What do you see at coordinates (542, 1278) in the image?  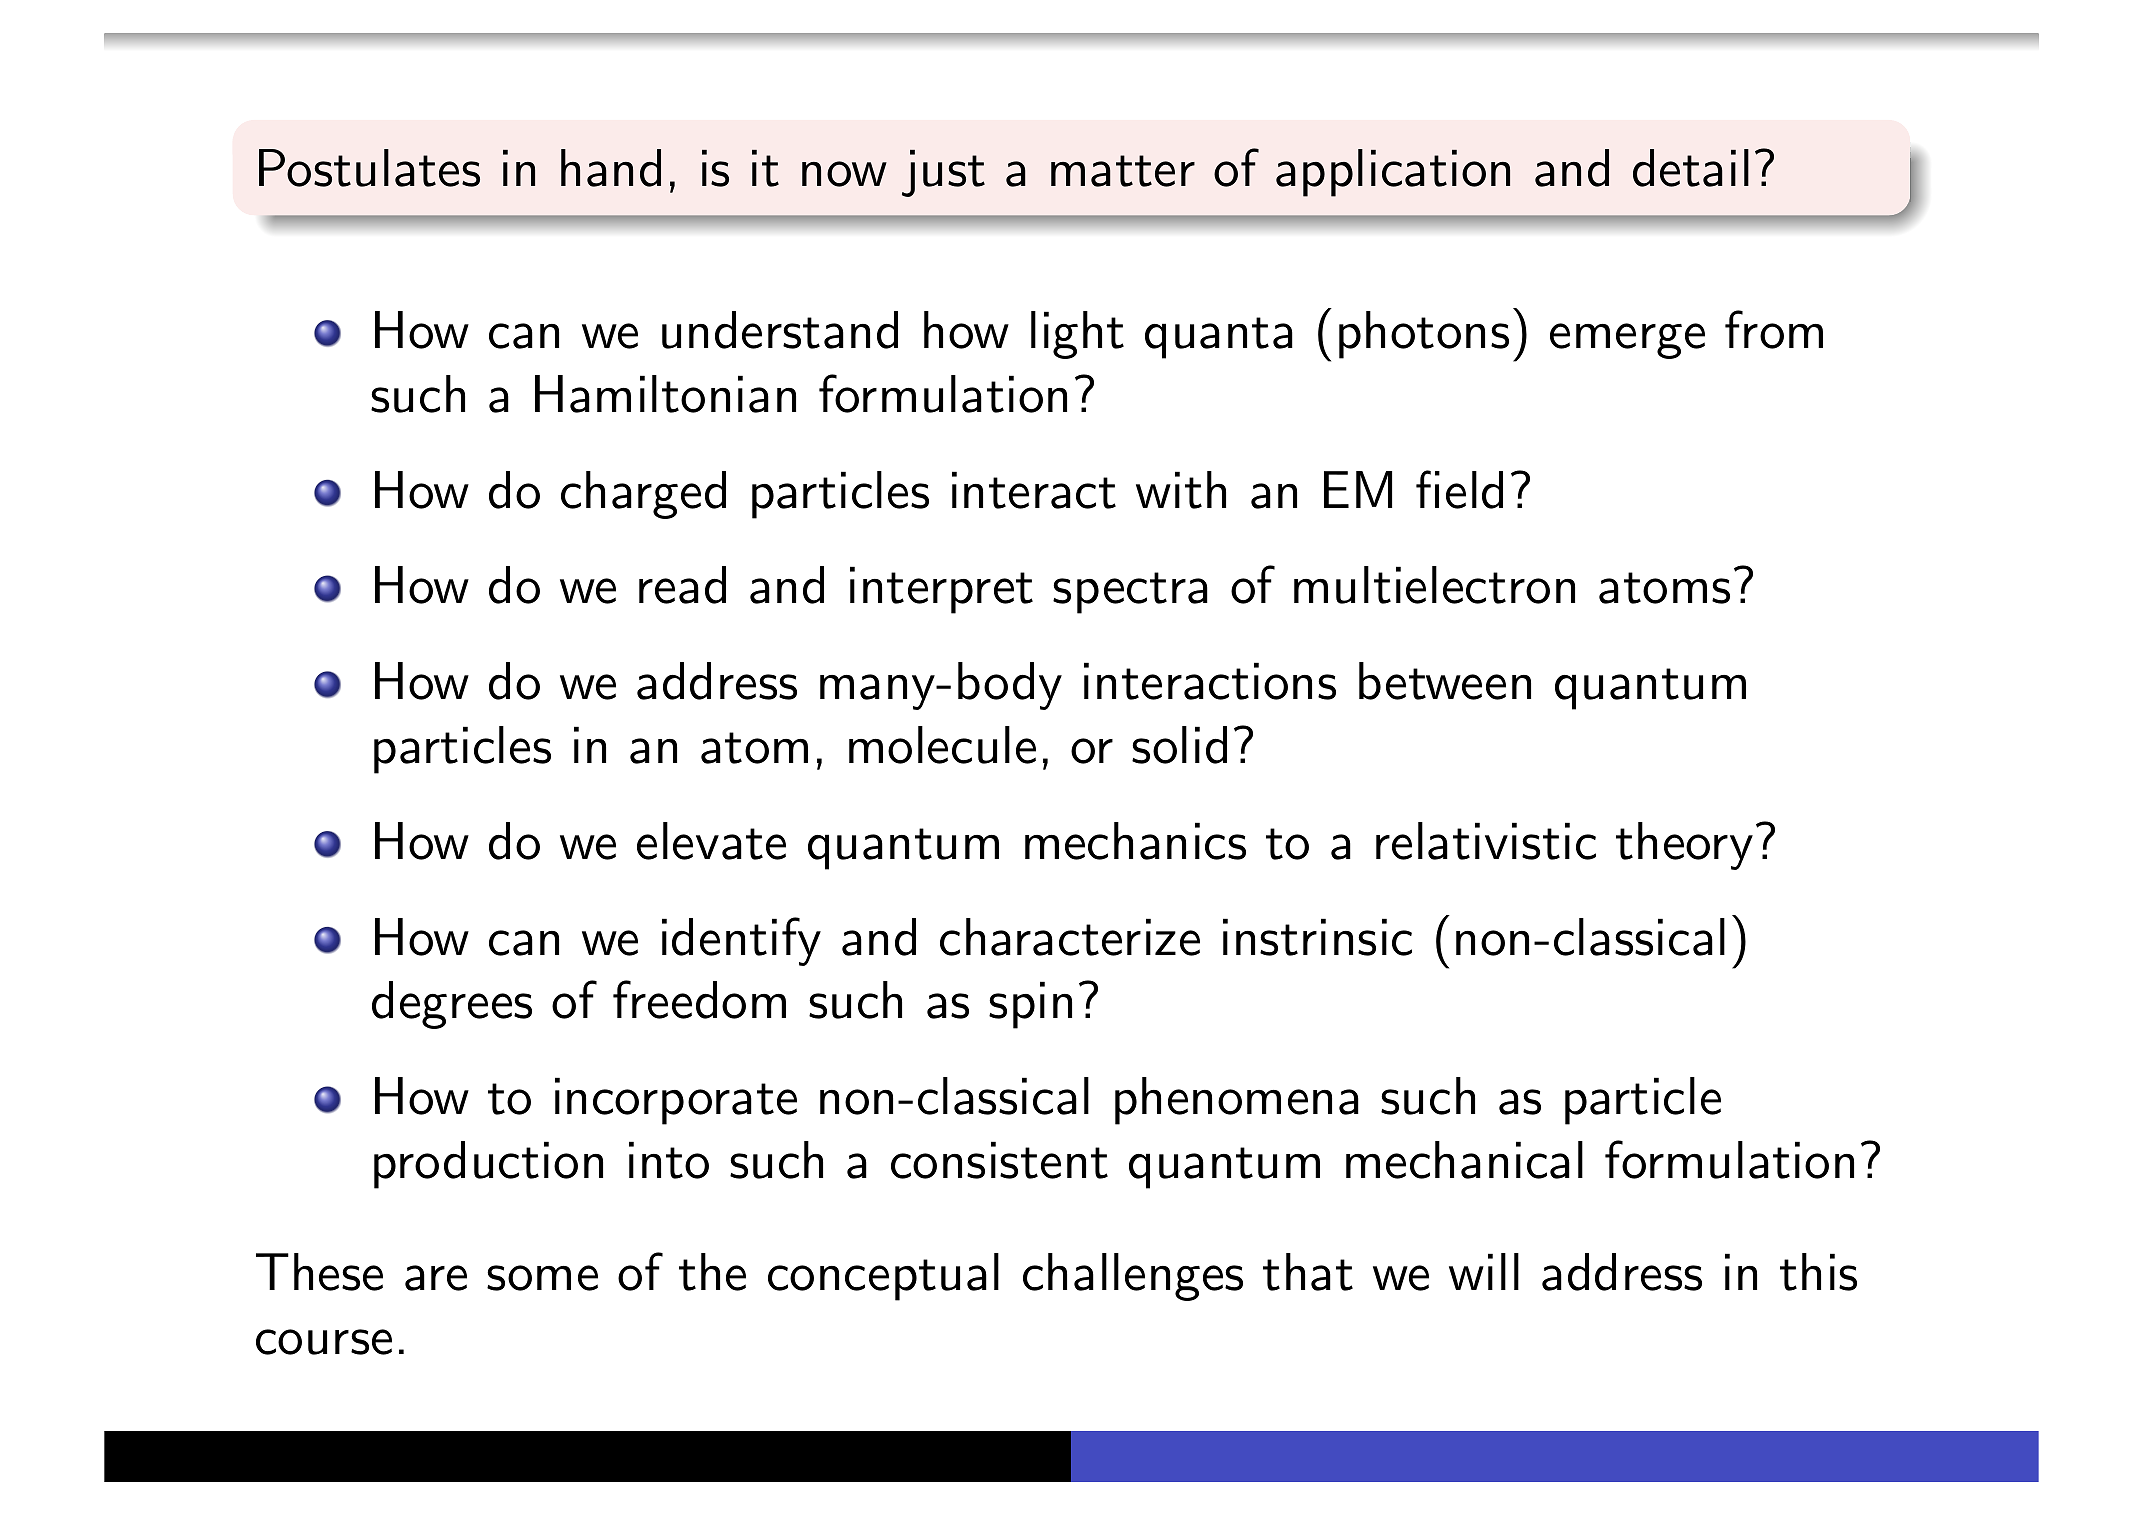 I see `some` at bounding box center [542, 1278].
